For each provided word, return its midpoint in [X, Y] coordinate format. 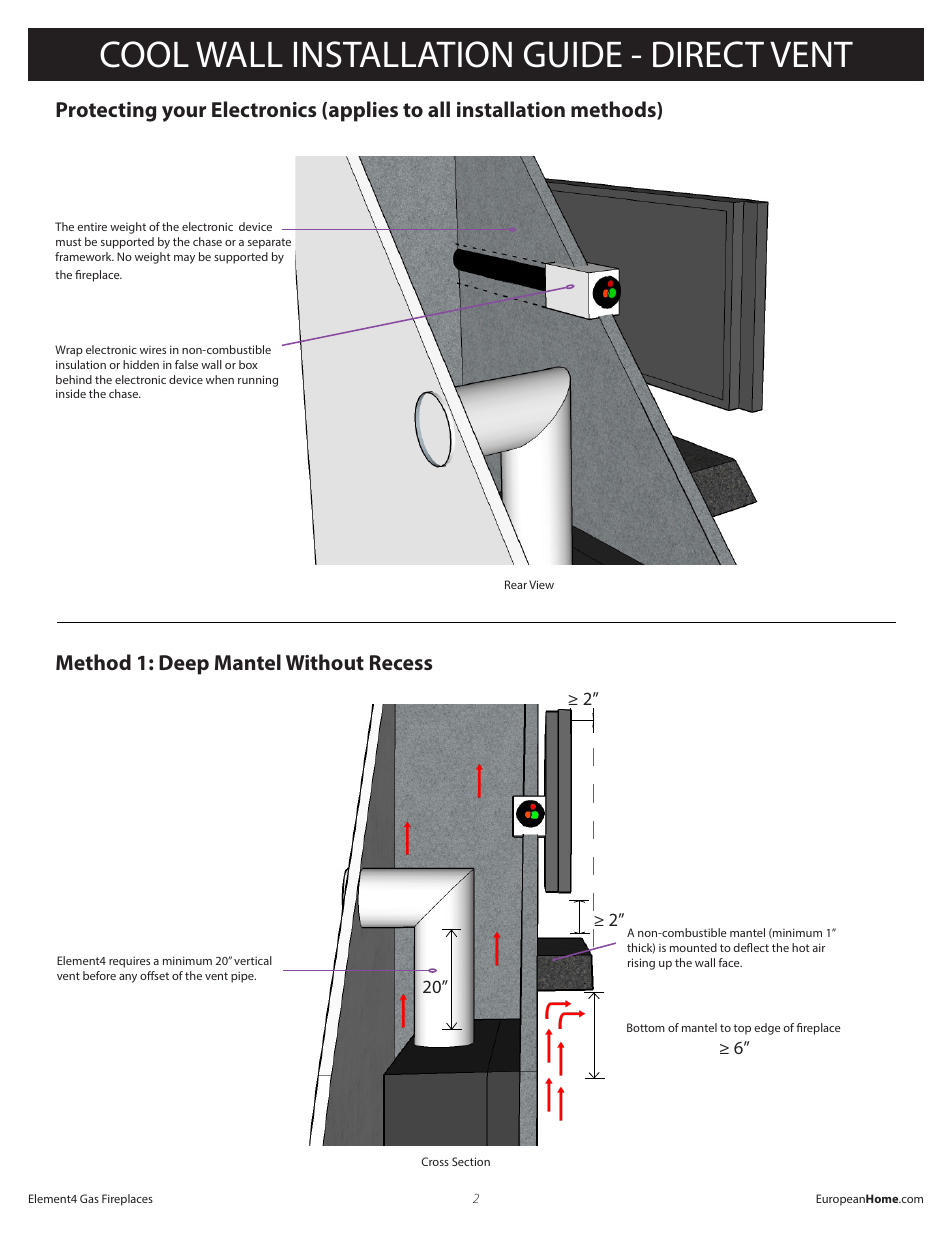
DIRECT [708, 54]
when [220, 379]
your [184, 114]
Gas [89, 1198]
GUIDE [573, 54]
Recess [401, 662]
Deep [184, 665]
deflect [751, 947]
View [541, 584]
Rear [516, 584]
